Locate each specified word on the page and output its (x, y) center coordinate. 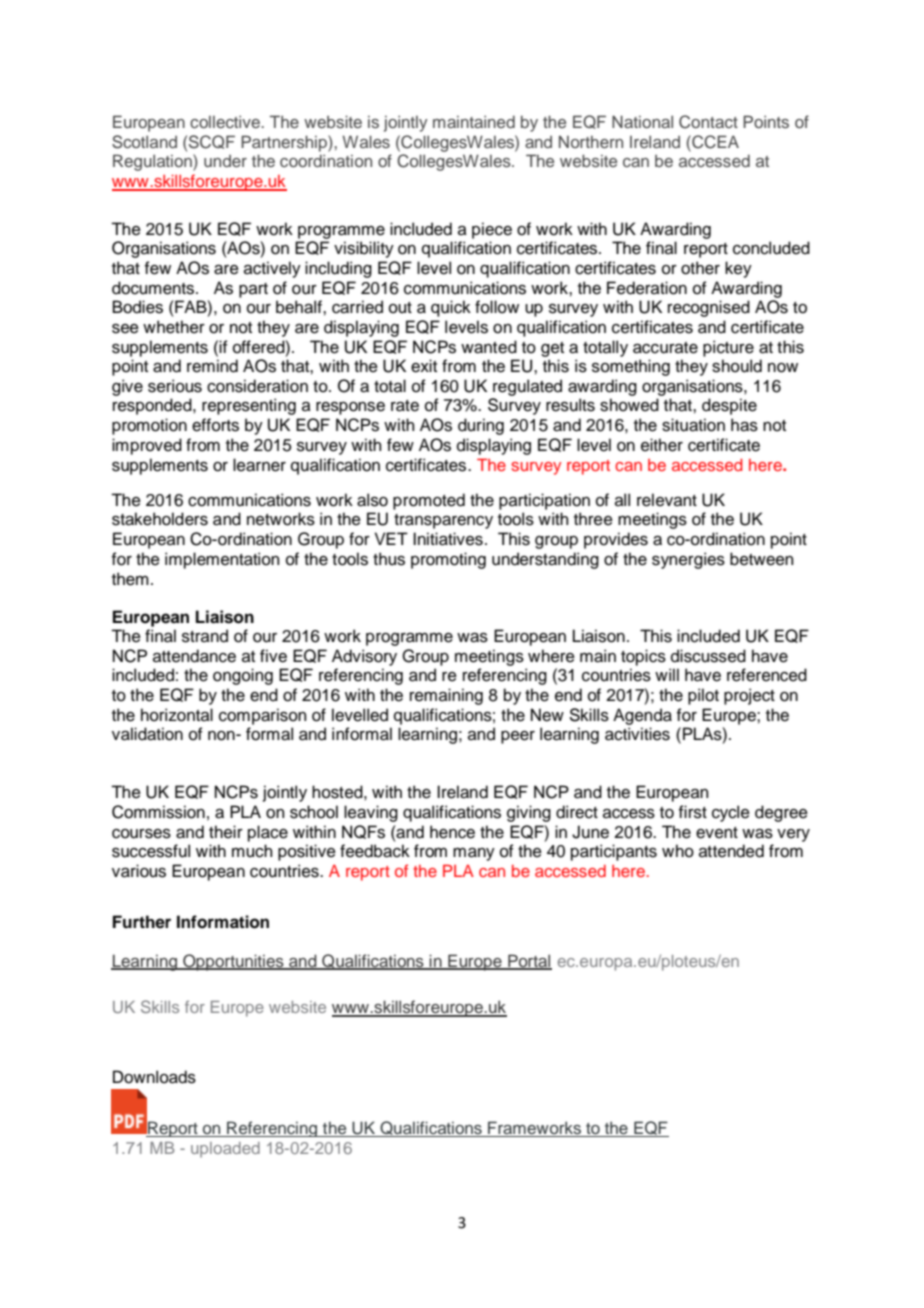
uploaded (225, 1150)
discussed (708, 656)
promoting (448, 560)
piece (492, 230)
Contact (708, 122)
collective (226, 121)
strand (205, 636)
